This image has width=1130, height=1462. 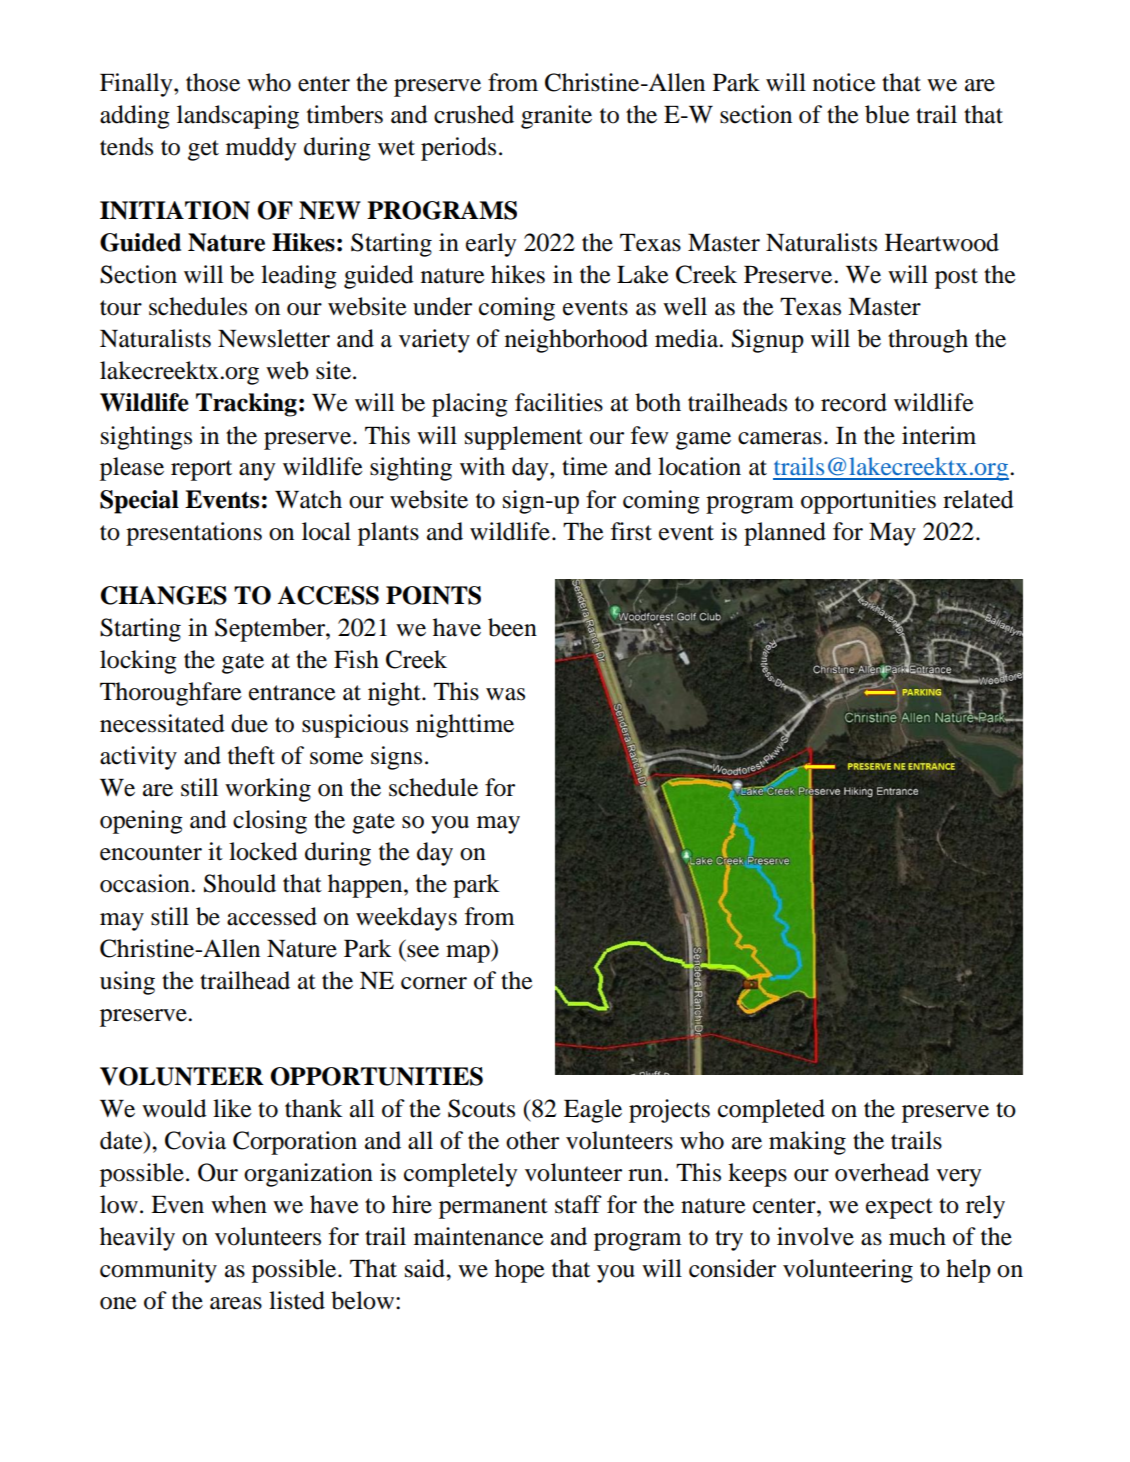 I want to click on landscaping, so click(x=238, y=117).
